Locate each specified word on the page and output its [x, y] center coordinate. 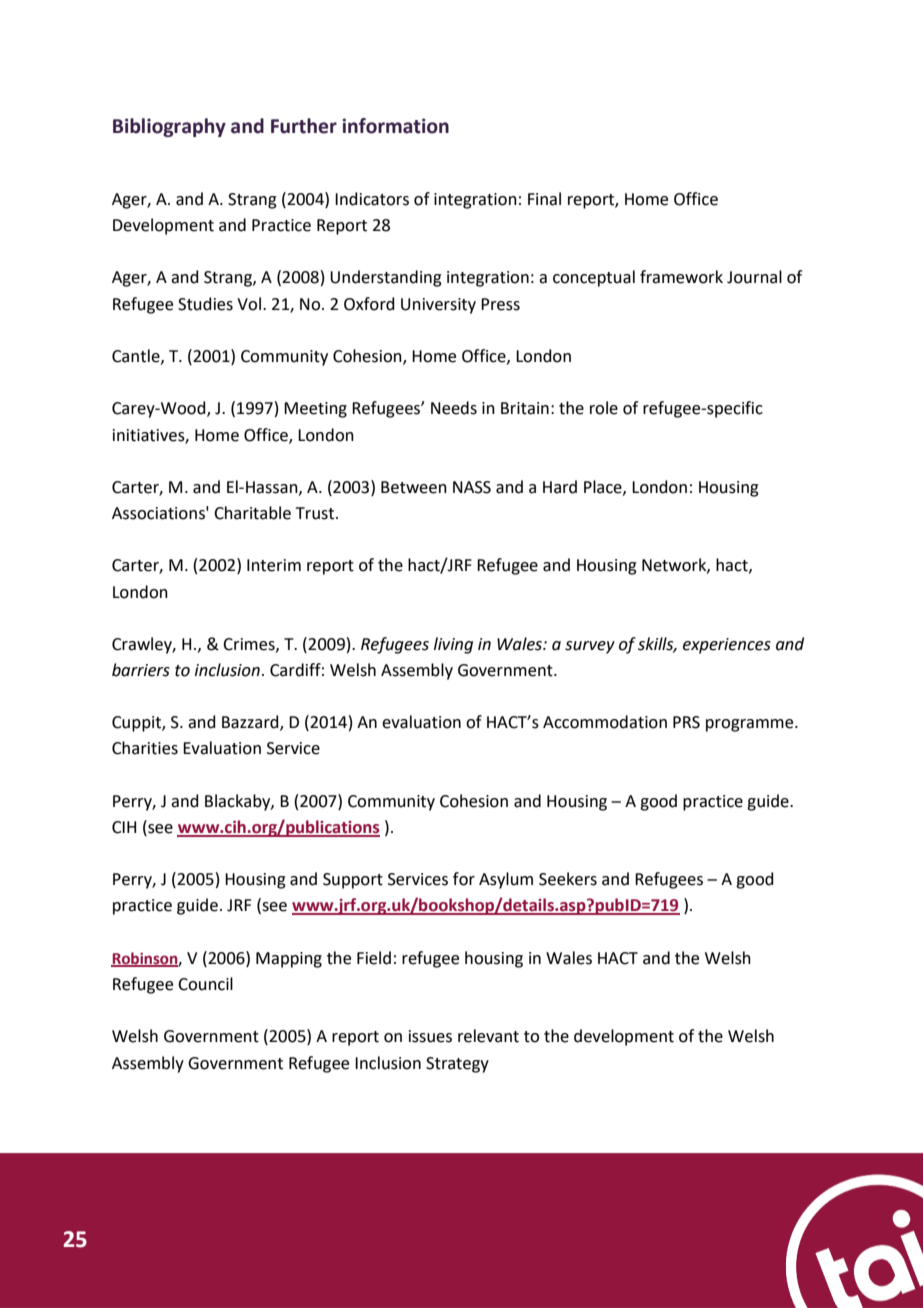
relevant [488, 1036]
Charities [145, 748]
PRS [686, 722]
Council [205, 984]
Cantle [137, 356]
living [453, 645]
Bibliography [169, 127]
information [396, 126]
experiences [727, 646]
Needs [454, 408]
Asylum [506, 880]
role [604, 408]
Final [544, 199]
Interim [274, 565]
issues [430, 1036]
